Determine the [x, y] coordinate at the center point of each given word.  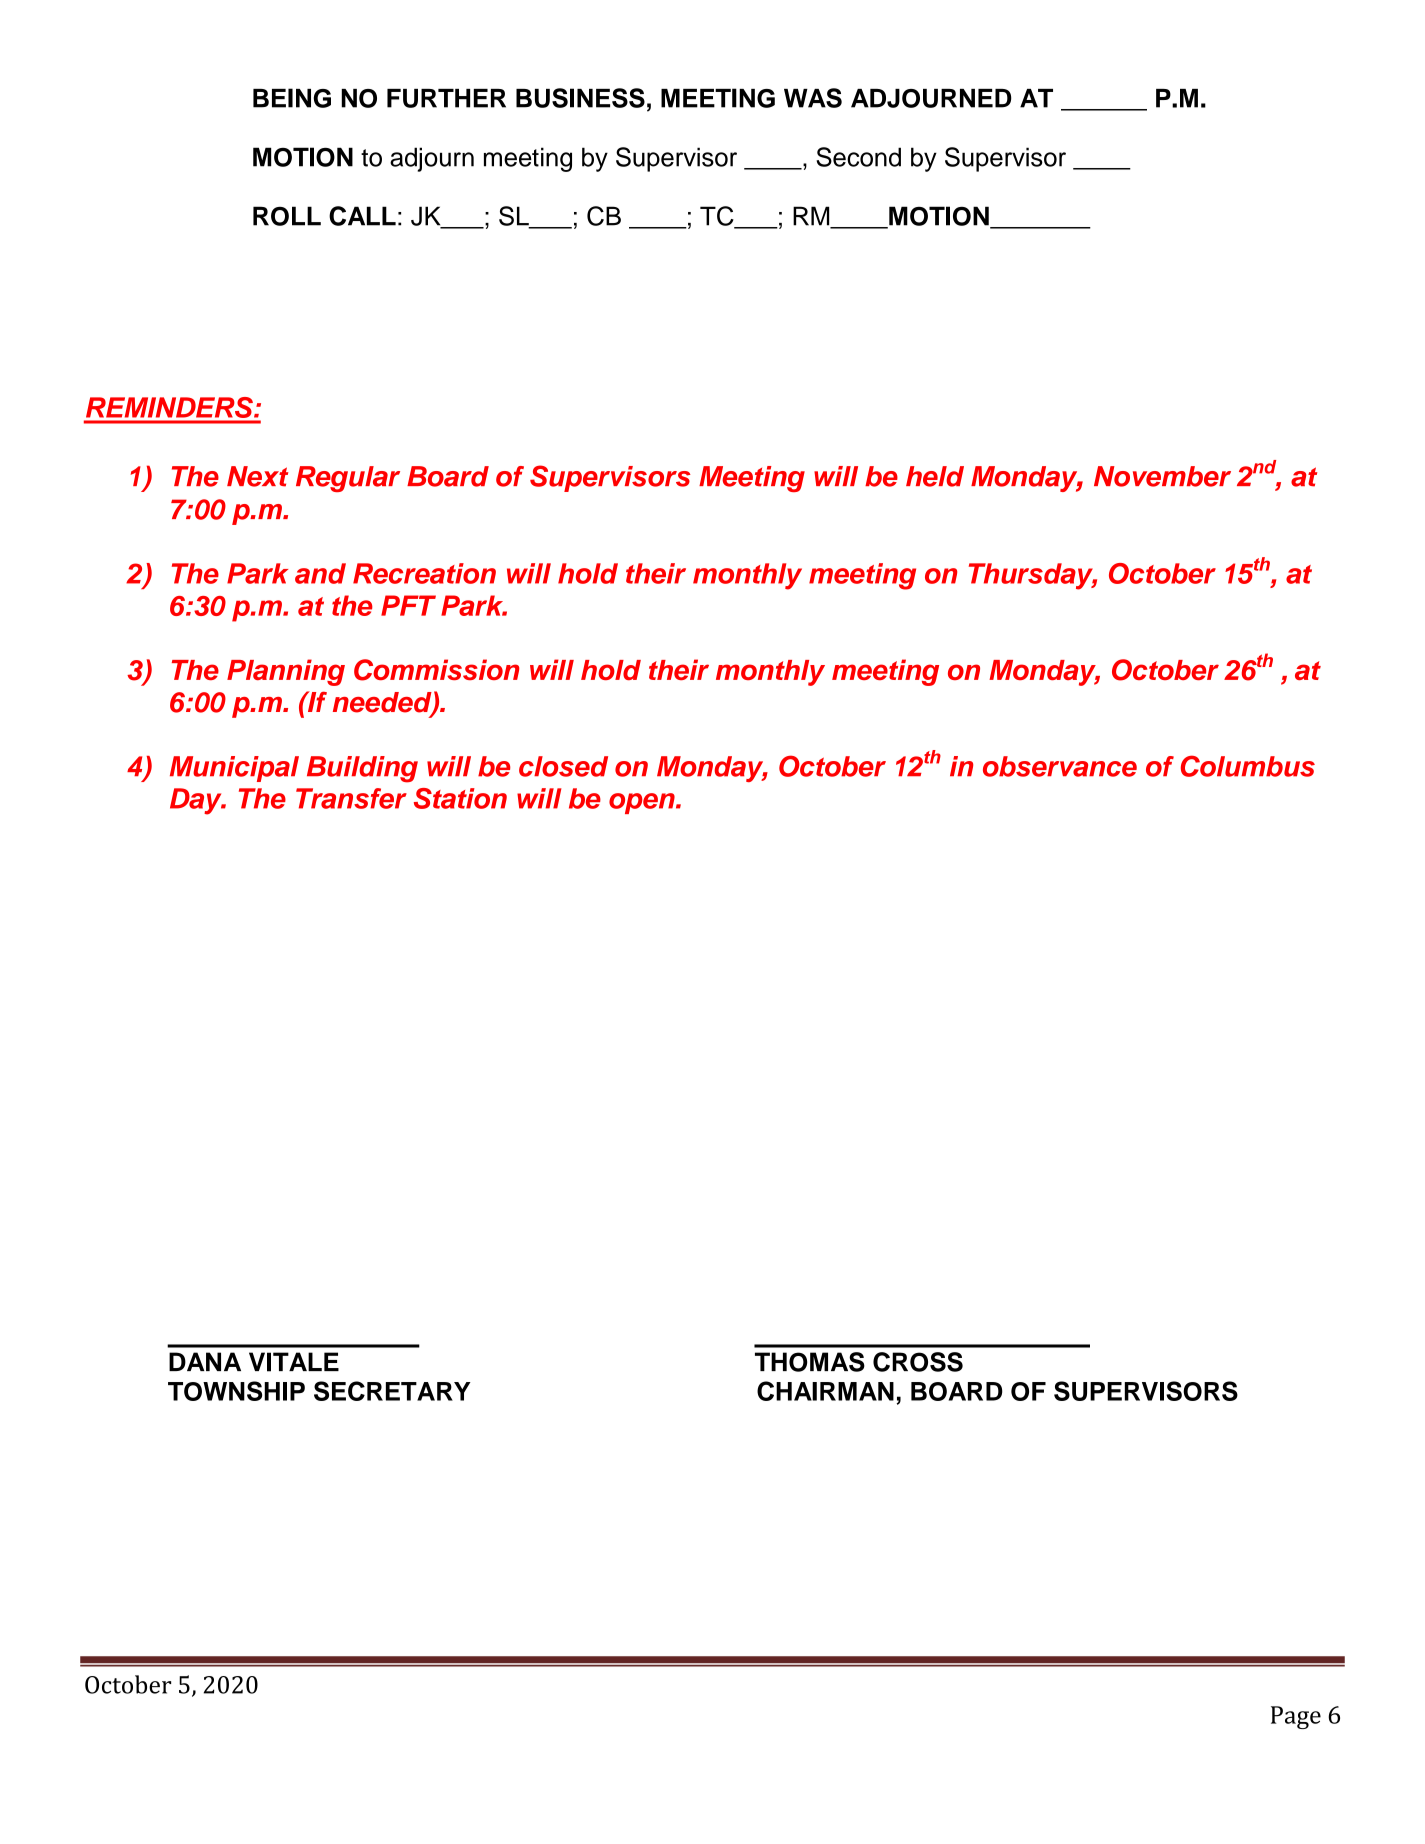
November [1162, 476]
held [935, 476]
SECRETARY [392, 1391]
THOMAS [810, 1362]
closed [563, 766]
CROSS [918, 1362]
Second [858, 157]
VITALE [294, 1362]
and [320, 573]
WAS [813, 98]
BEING [292, 98]
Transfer [351, 798]
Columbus [1248, 766]
